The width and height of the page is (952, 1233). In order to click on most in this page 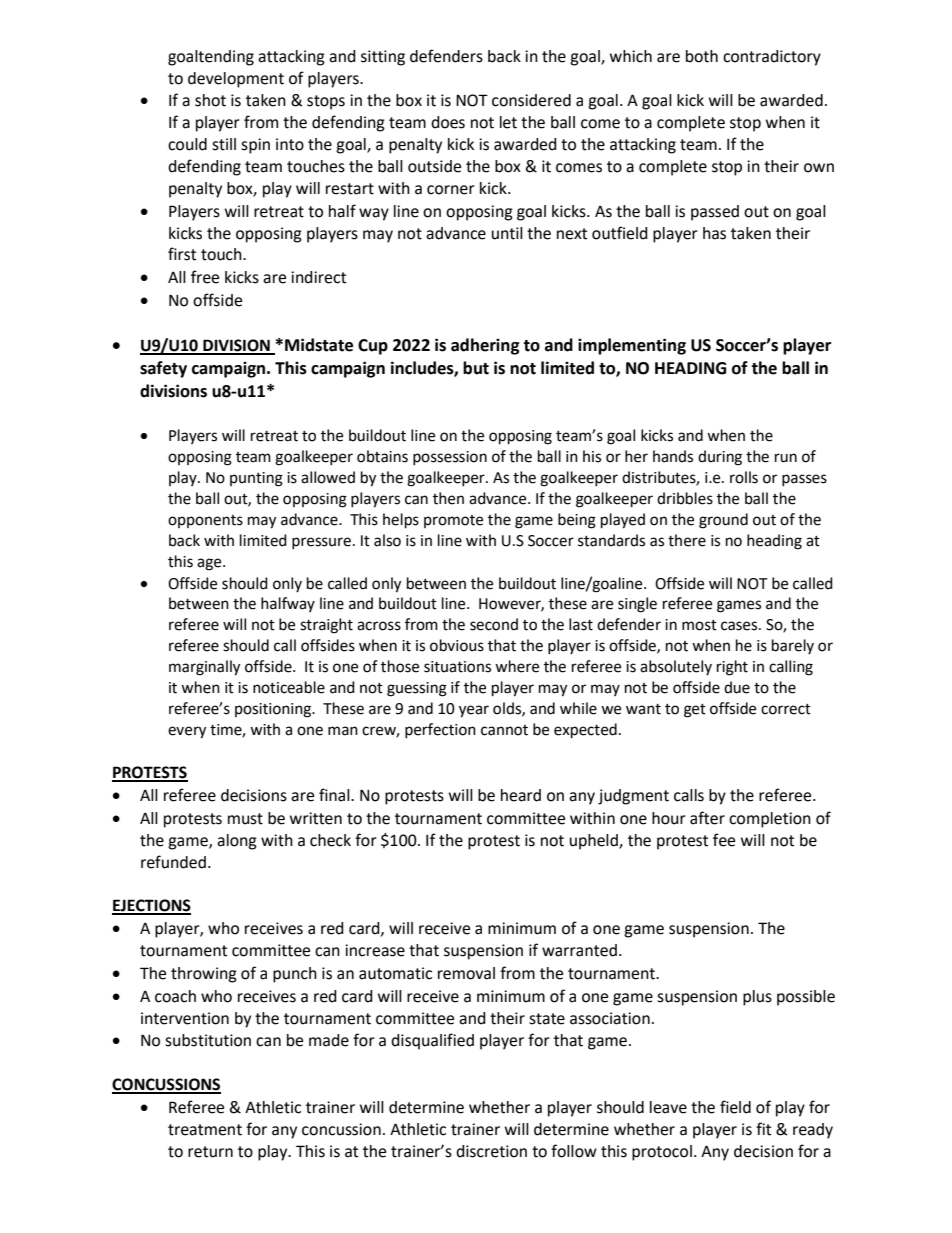, I will do `click(699, 625)`.
